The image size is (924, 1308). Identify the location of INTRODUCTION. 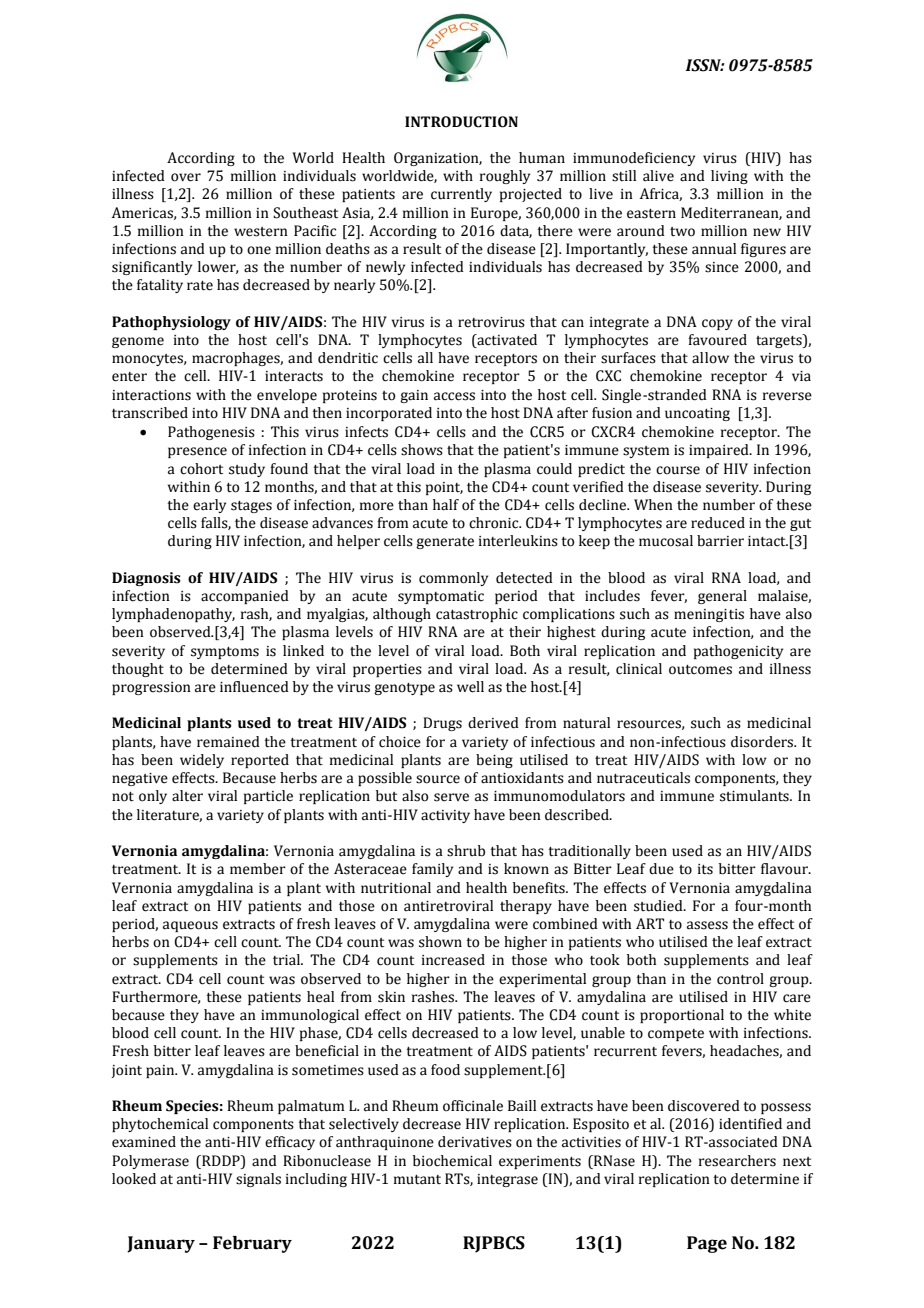
(461, 122).
